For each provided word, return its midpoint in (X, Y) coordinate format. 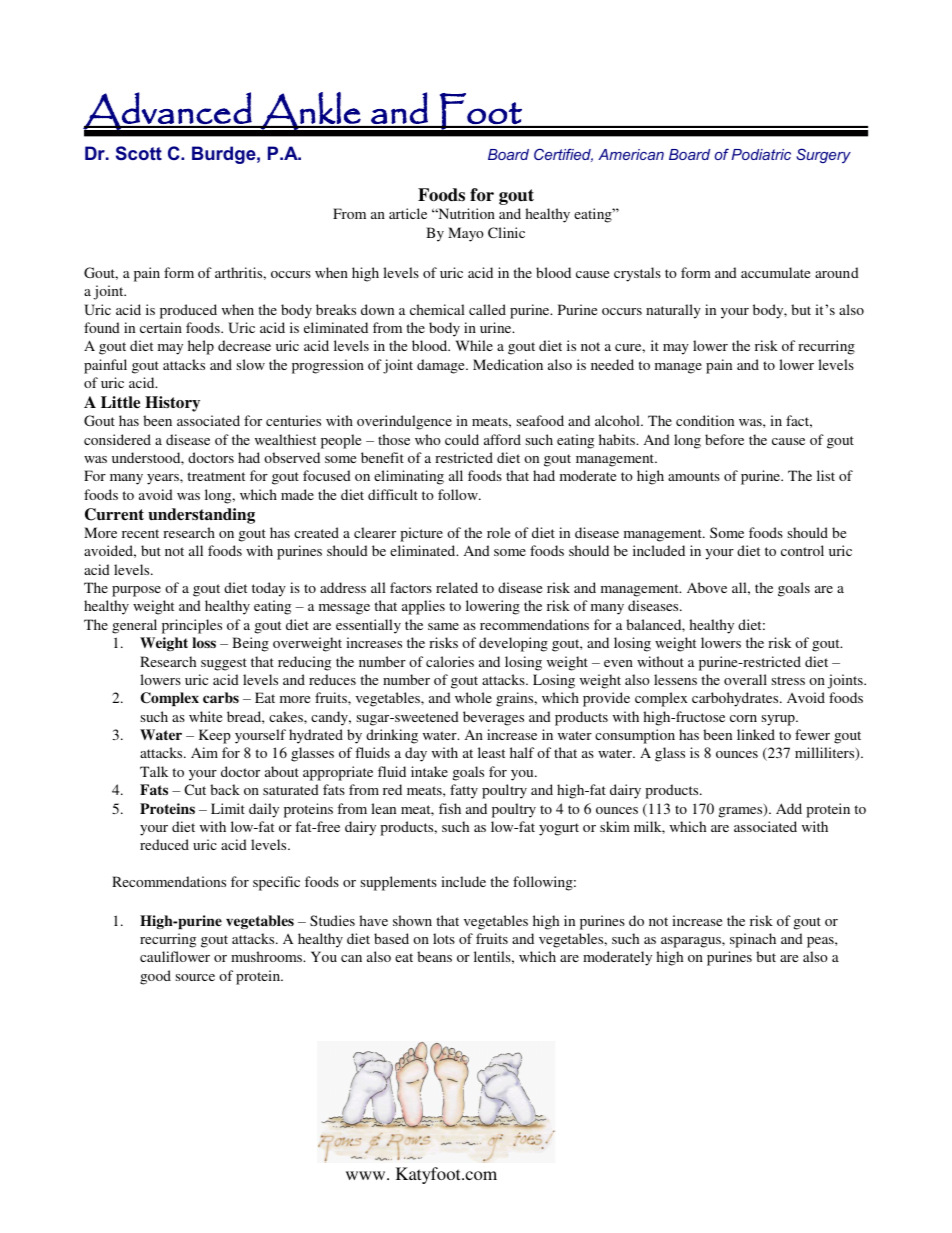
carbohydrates (736, 699)
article (408, 213)
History (172, 404)
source (195, 977)
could (462, 439)
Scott (139, 153)
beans (434, 956)
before (724, 439)
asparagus (692, 942)
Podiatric (761, 154)
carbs (221, 697)
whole (473, 697)
